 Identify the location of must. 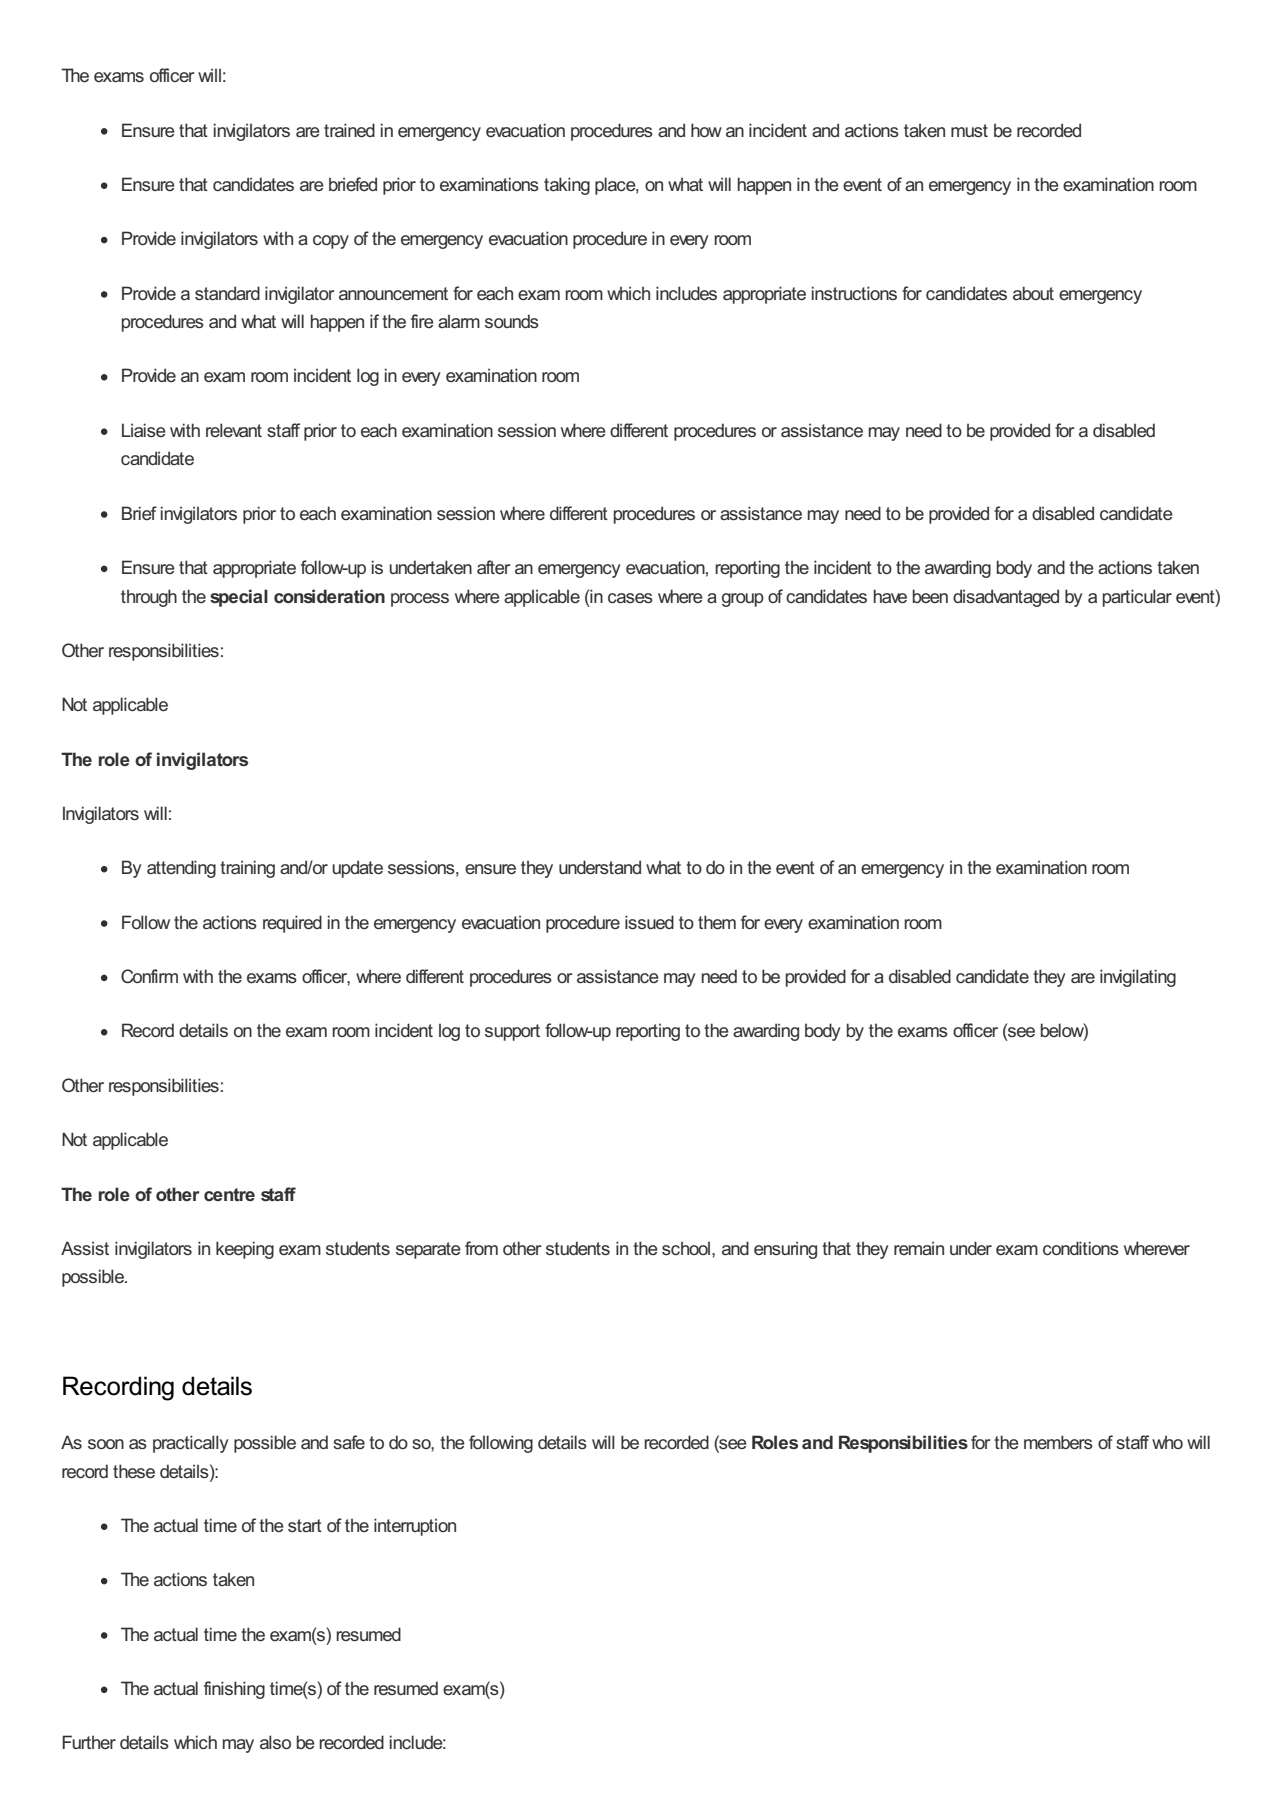
(969, 130).
